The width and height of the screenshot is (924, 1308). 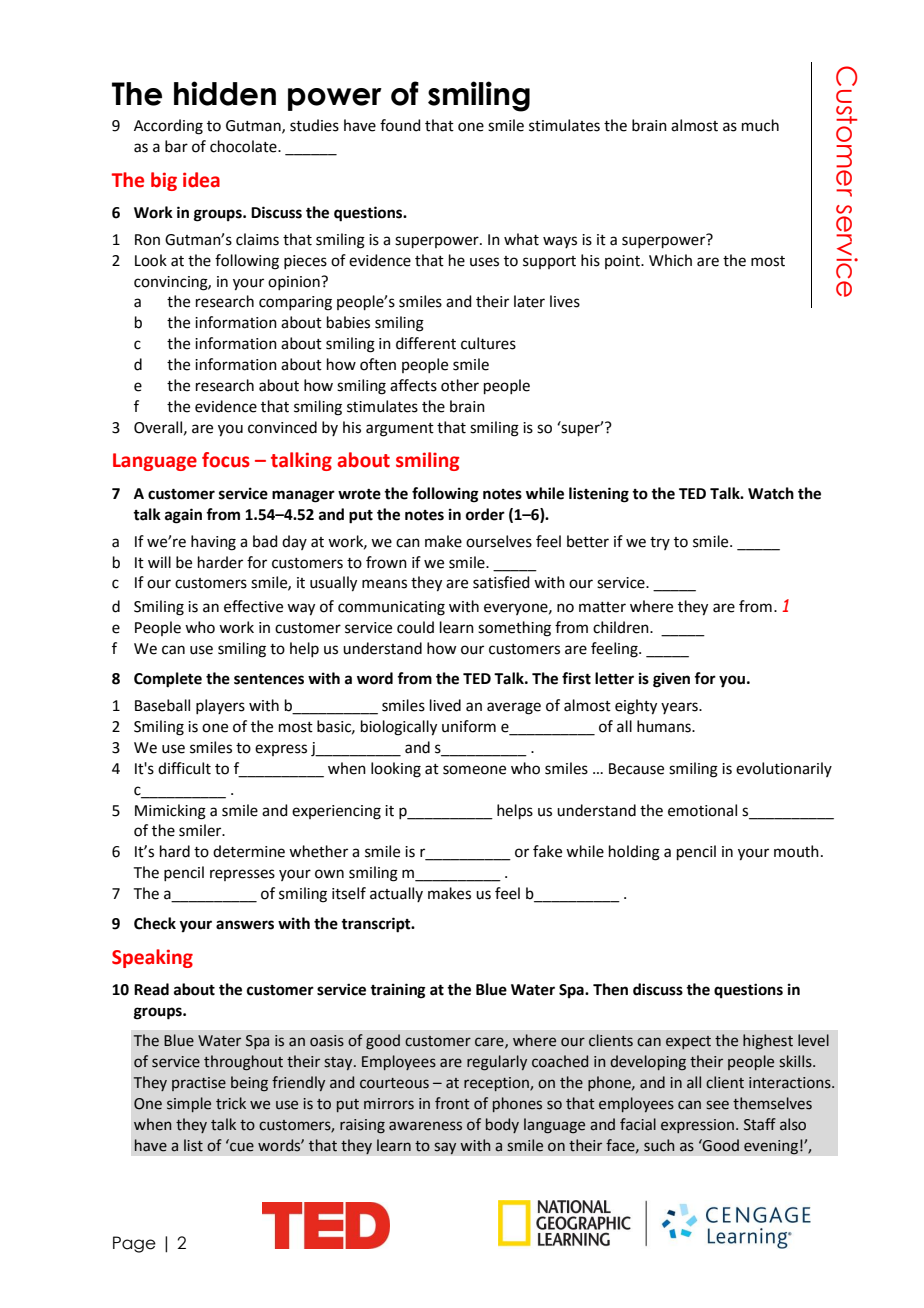 I want to click on much, so click(x=760, y=125).
